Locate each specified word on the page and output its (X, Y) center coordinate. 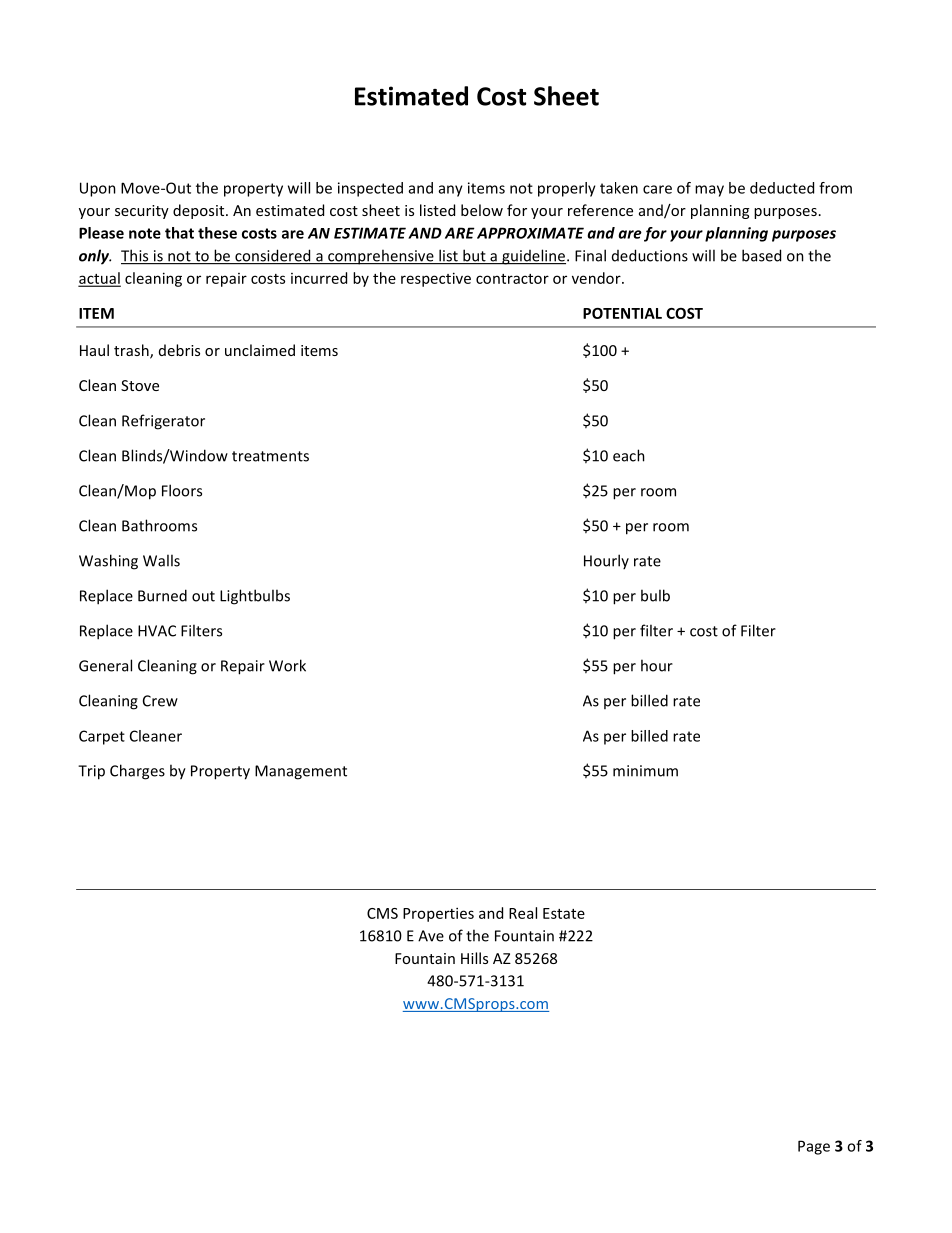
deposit (200, 211)
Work (287, 665)
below (482, 210)
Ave (431, 936)
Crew (160, 701)
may (709, 191)
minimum (645, 771)
